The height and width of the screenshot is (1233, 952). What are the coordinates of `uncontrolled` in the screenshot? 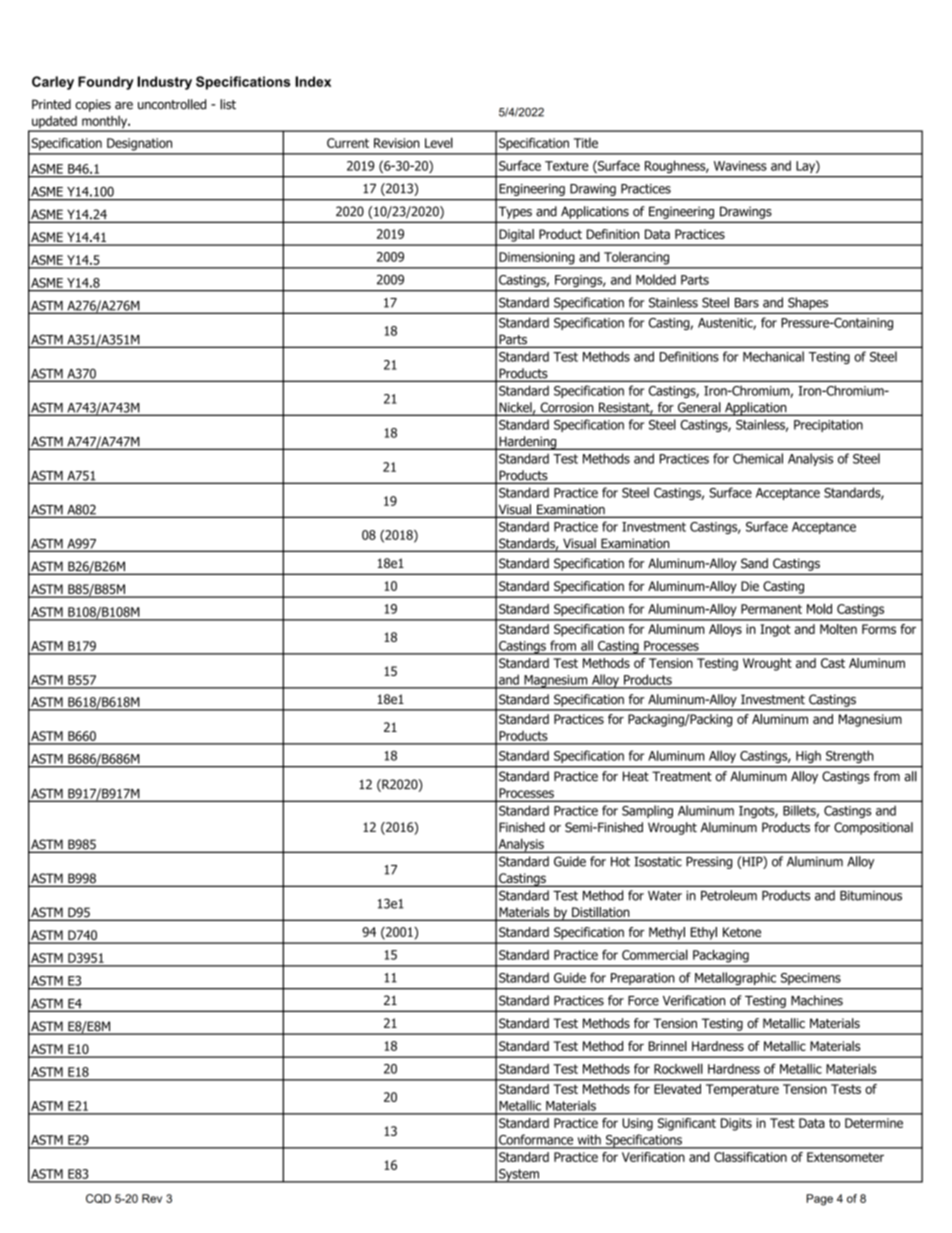 It's located at (172, 104).
